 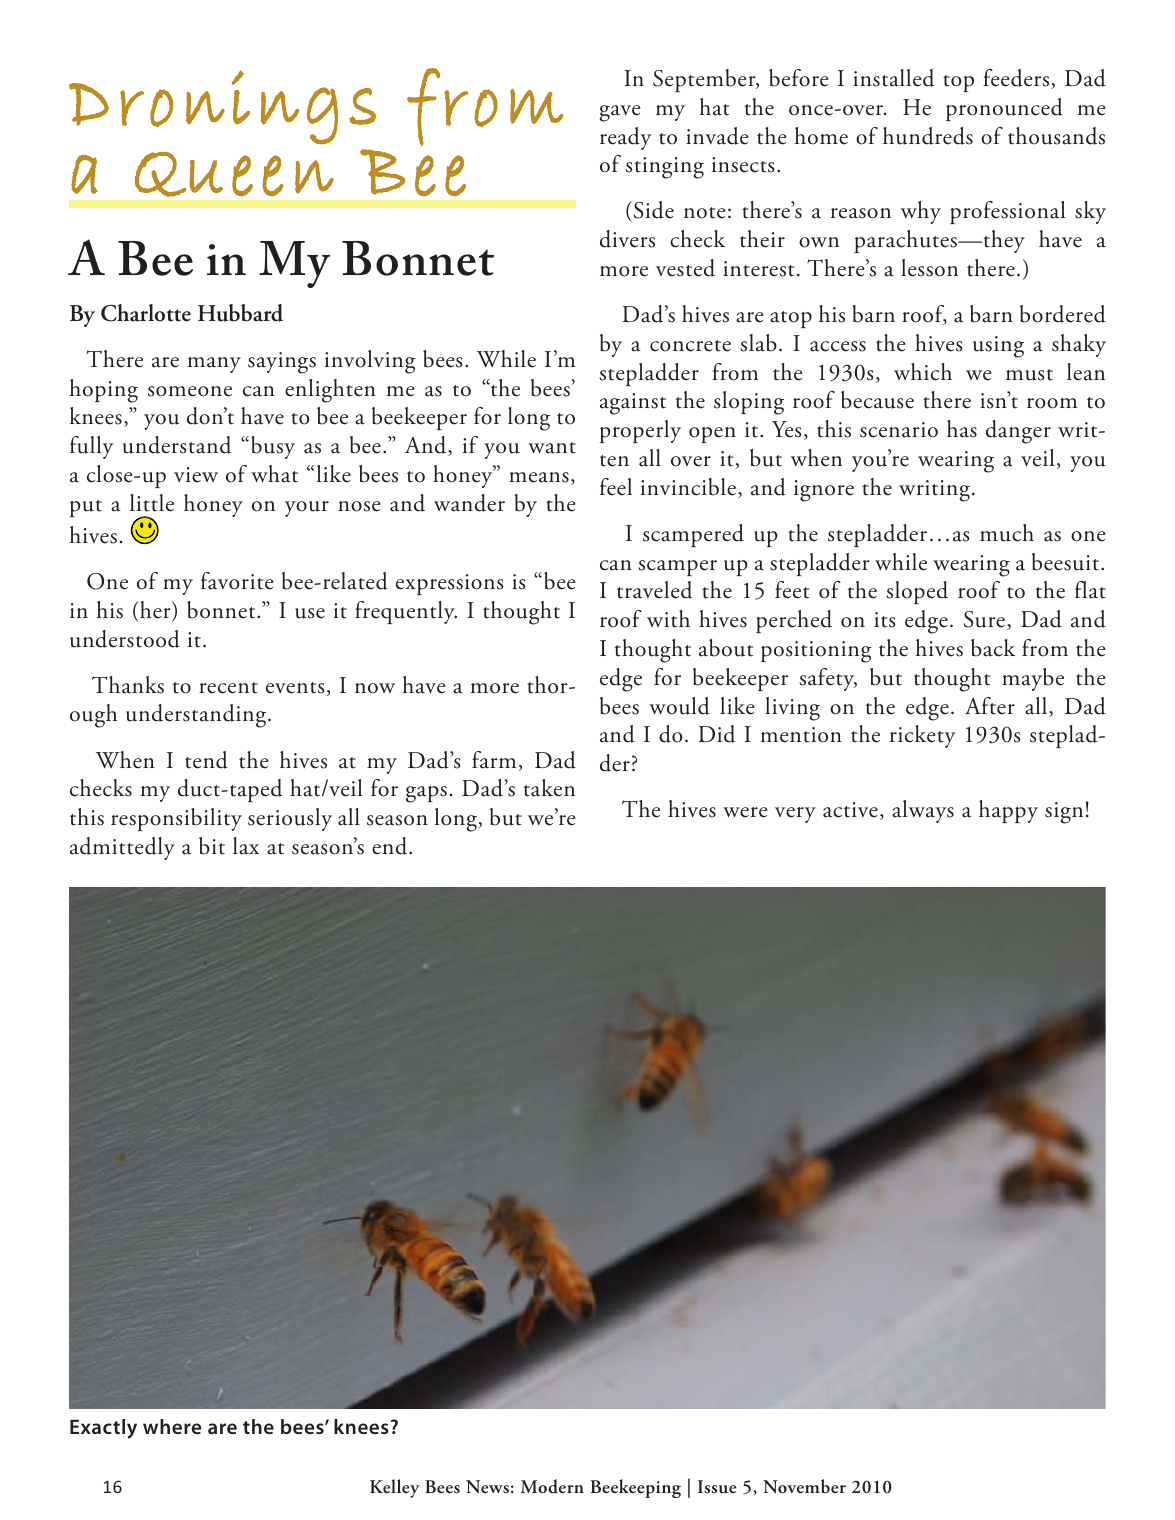 I want to click on tend, so click(x=206, y=760).
